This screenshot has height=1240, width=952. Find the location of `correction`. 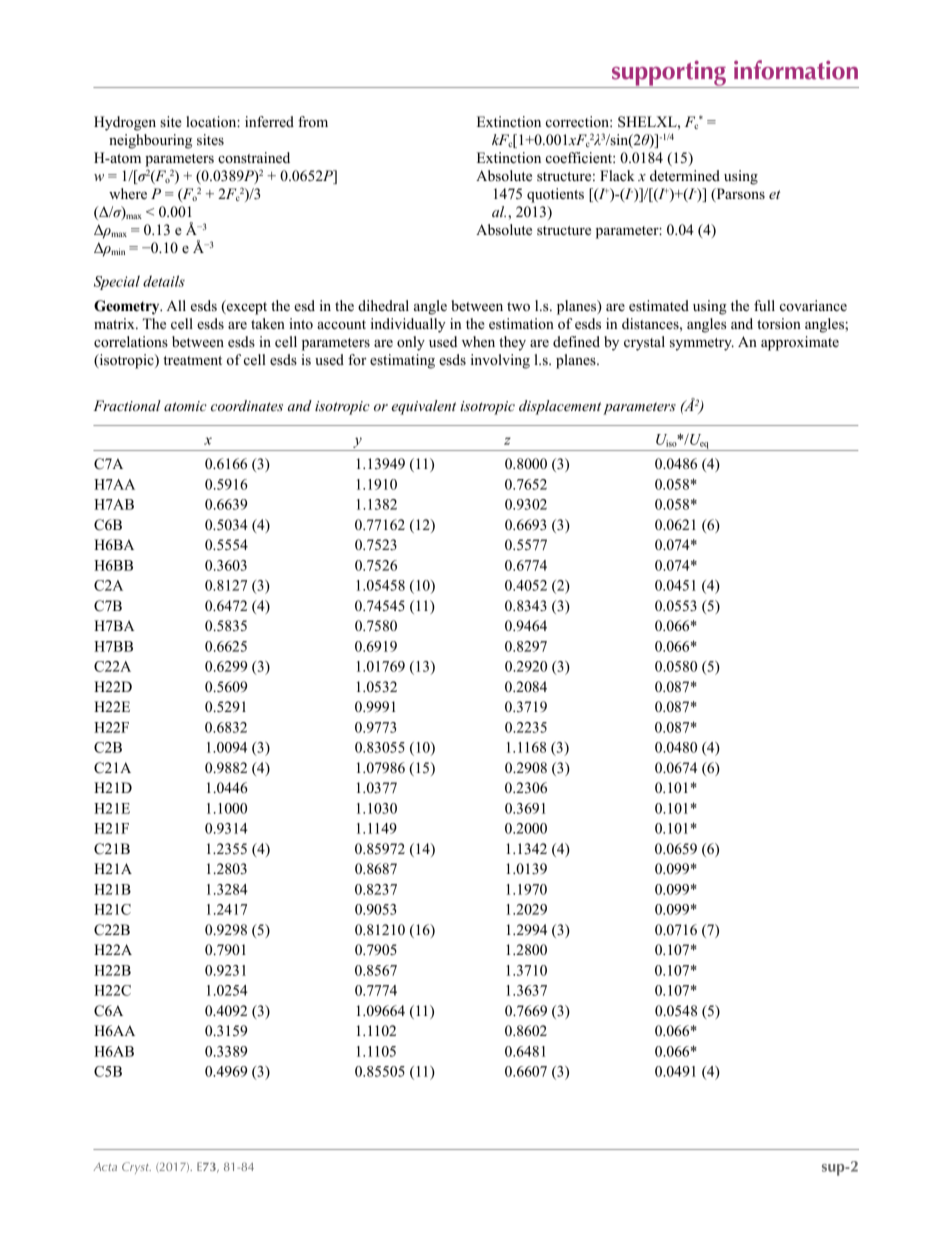

correction is located at coordinates (578, 122).
